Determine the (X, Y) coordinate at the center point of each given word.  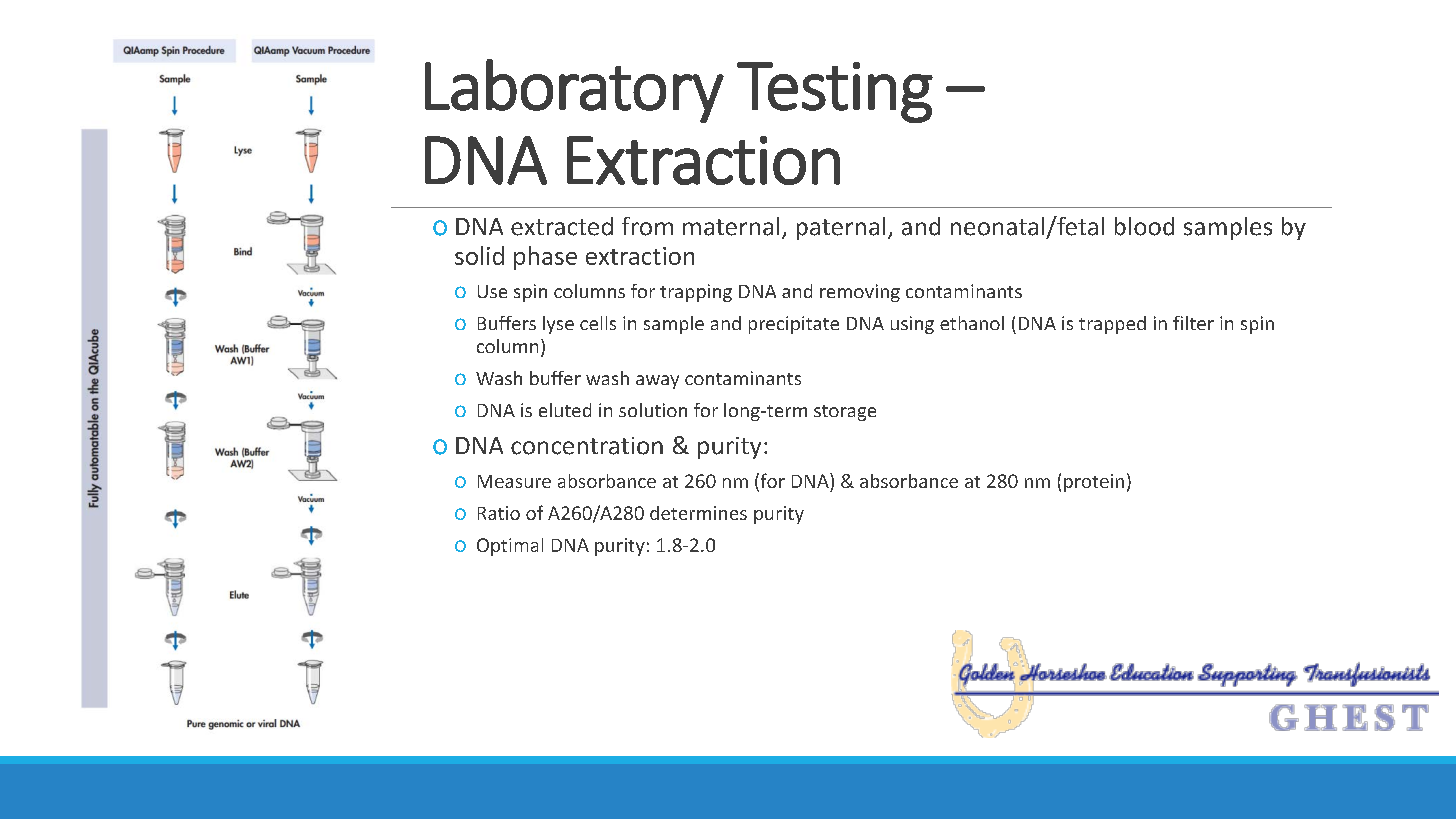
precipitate (794, 325)
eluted (565, 410)
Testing (835, 92)
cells (598, 323)
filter (1193, 323)
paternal (841, 228)
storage (845, 413)
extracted (562, 226)
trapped (1112, 325)
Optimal (510, 547)
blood (1144, 226)
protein (1094, 483)
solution (653, 410)
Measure (514, 481)
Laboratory (574, 91)
